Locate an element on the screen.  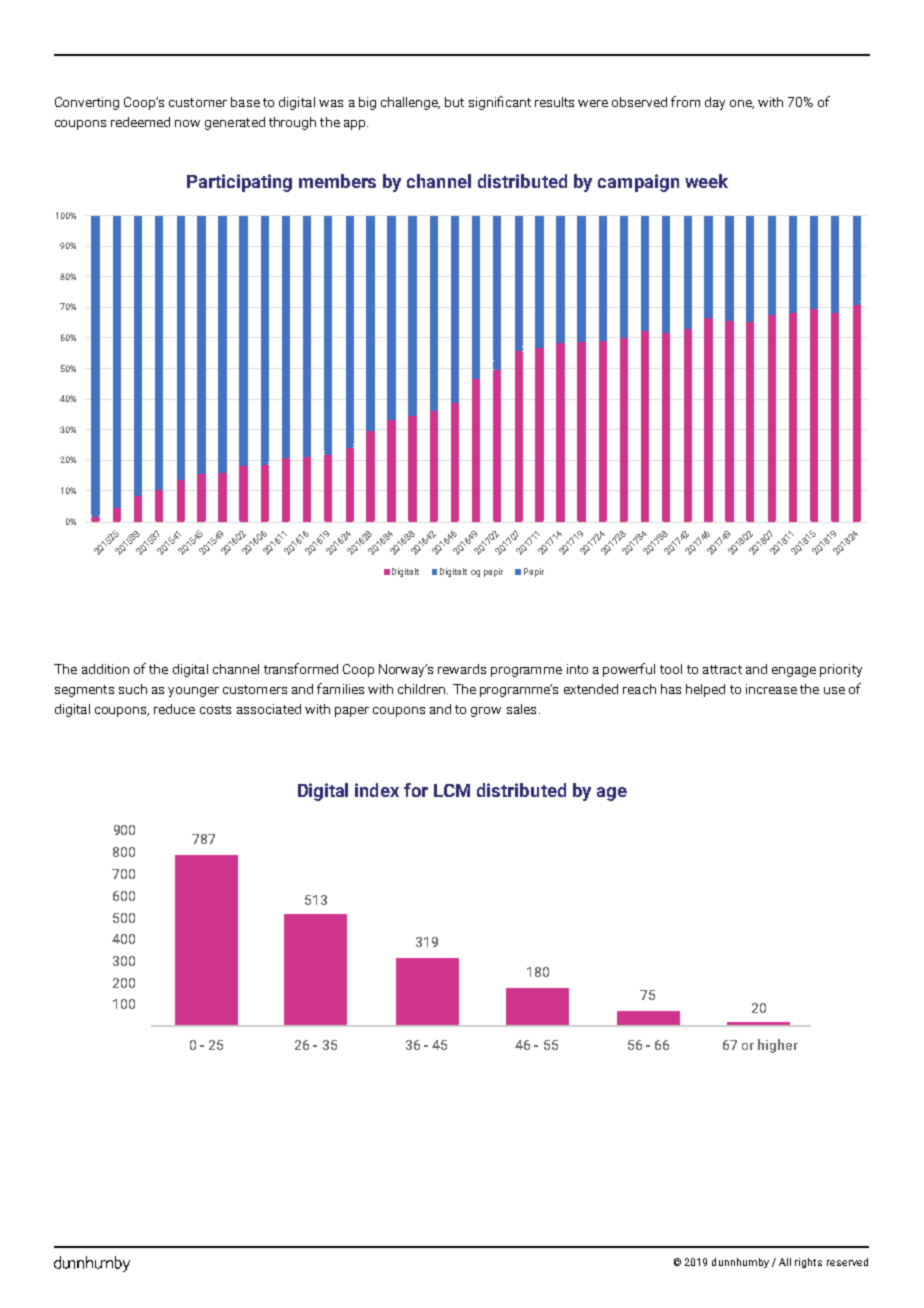
rights is located at coordinates (808, 1263).
